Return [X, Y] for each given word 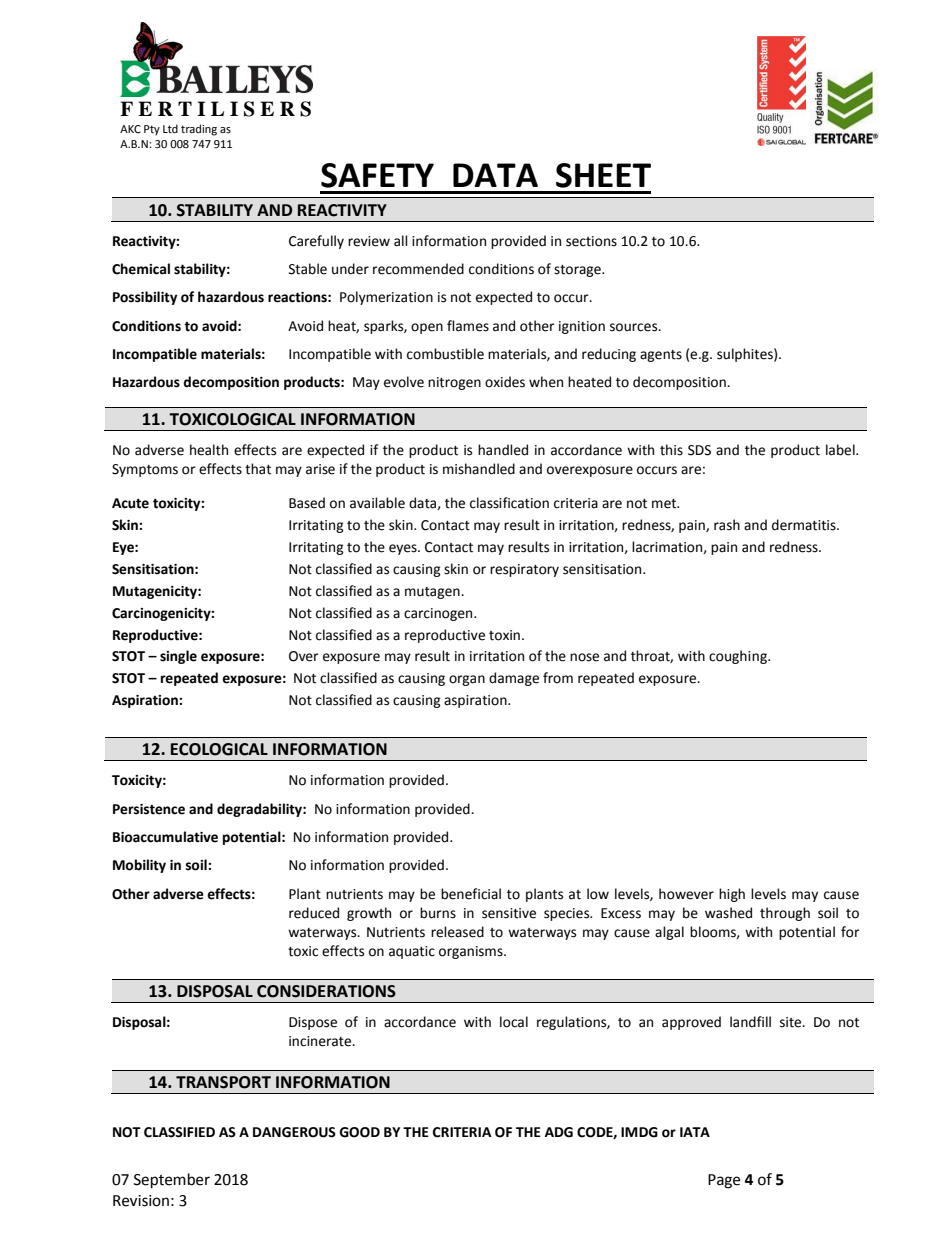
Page [724, 1181]
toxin [504, 635]
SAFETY [377, 175]
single [178, 657]
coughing [739, 657]
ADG [559, 1132]
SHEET [603, 175]
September [172, 1181]
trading [199, 130]
